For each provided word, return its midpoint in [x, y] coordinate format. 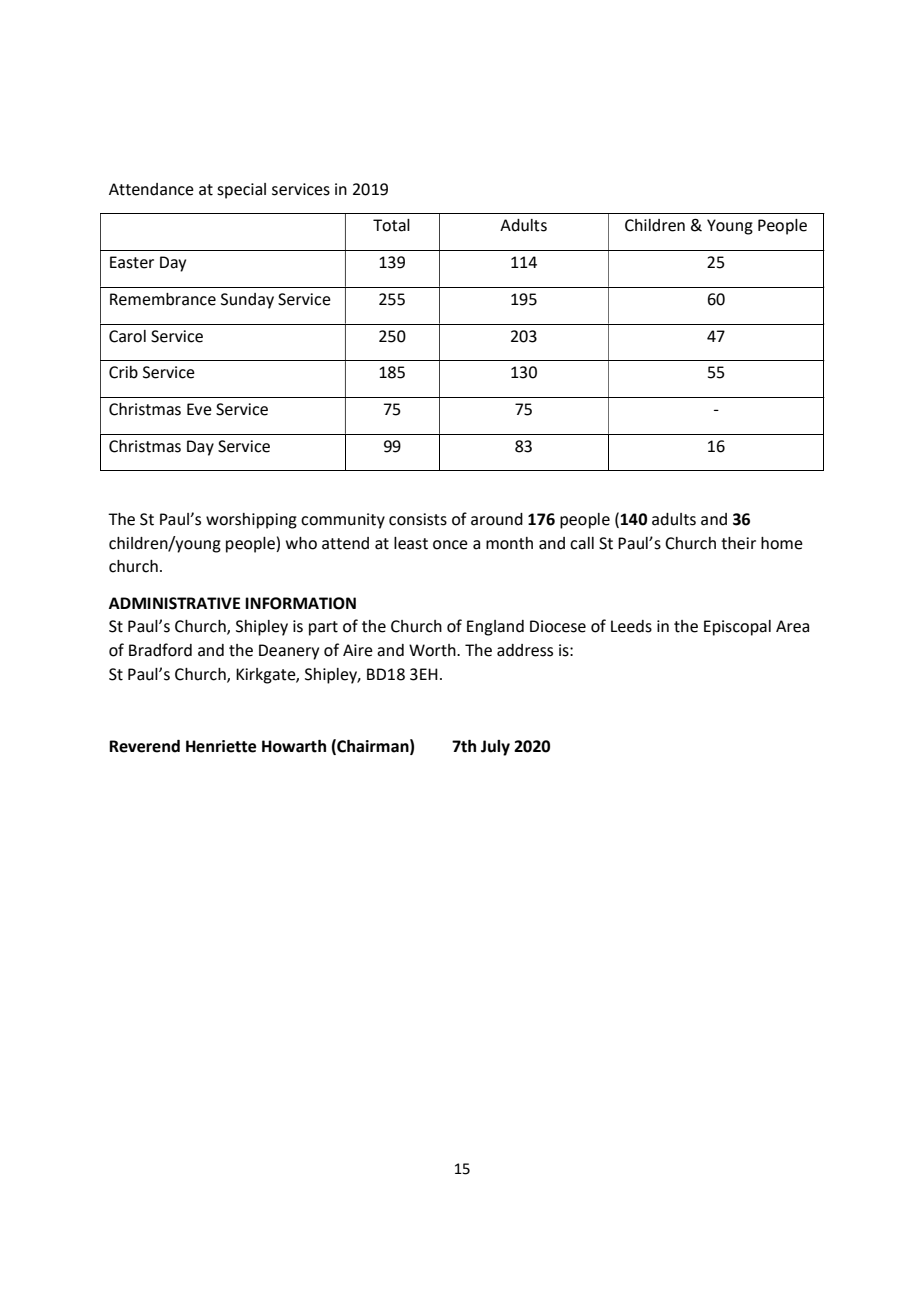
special [241, 191]
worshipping [251, 521]
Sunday [247, 301]
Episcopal [737, 628]
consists [418, 519]
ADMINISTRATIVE [174, 603]
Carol [127, 336]
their [738, 543]
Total [391, 225]
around [497, 519]
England [495, 628]
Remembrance [163, 299]
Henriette [221, 746]
